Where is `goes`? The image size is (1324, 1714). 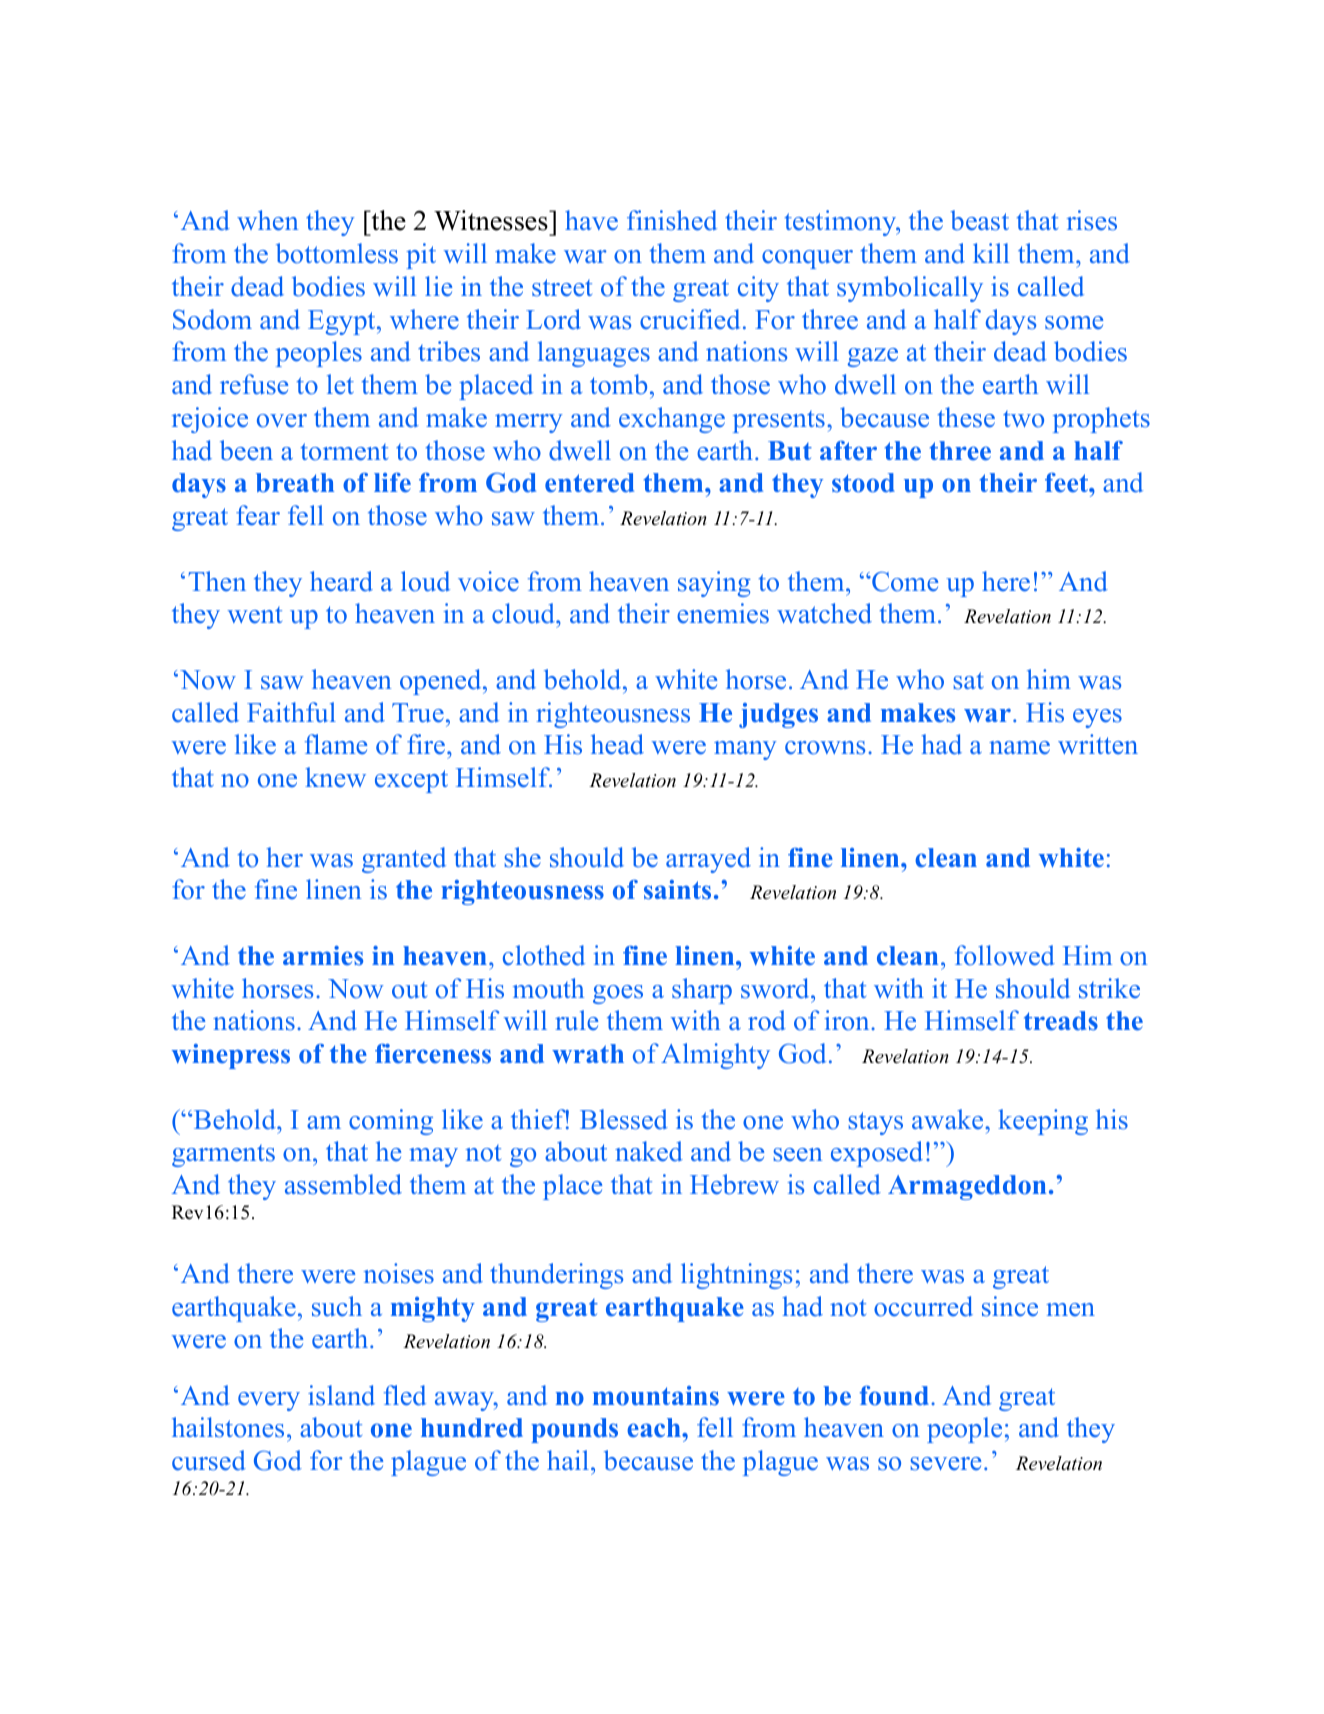 goes is located at coordinates (618, 994).
